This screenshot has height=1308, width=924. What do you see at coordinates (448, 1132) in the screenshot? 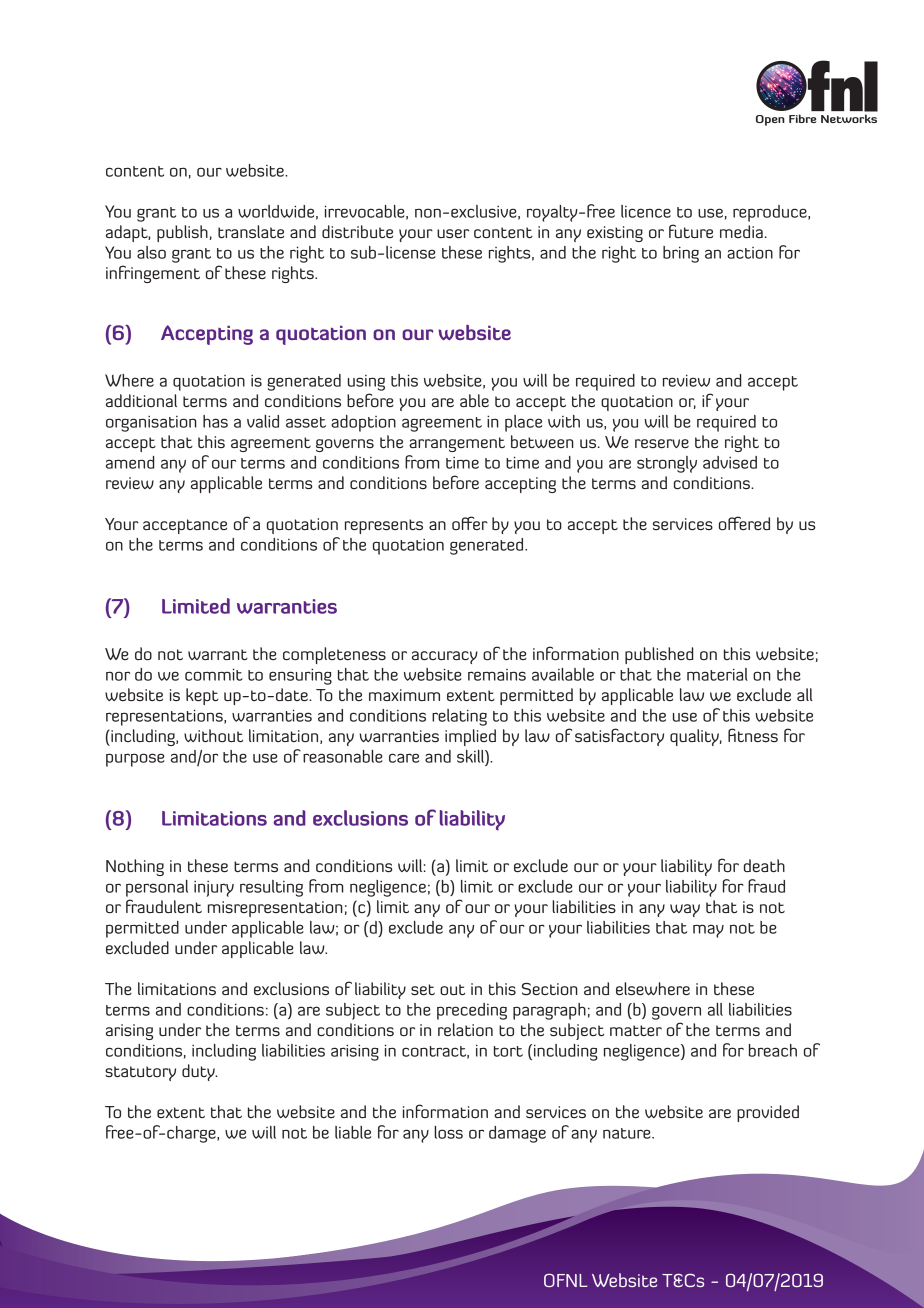
I see `loss` at bounding box center [448, 1132].
